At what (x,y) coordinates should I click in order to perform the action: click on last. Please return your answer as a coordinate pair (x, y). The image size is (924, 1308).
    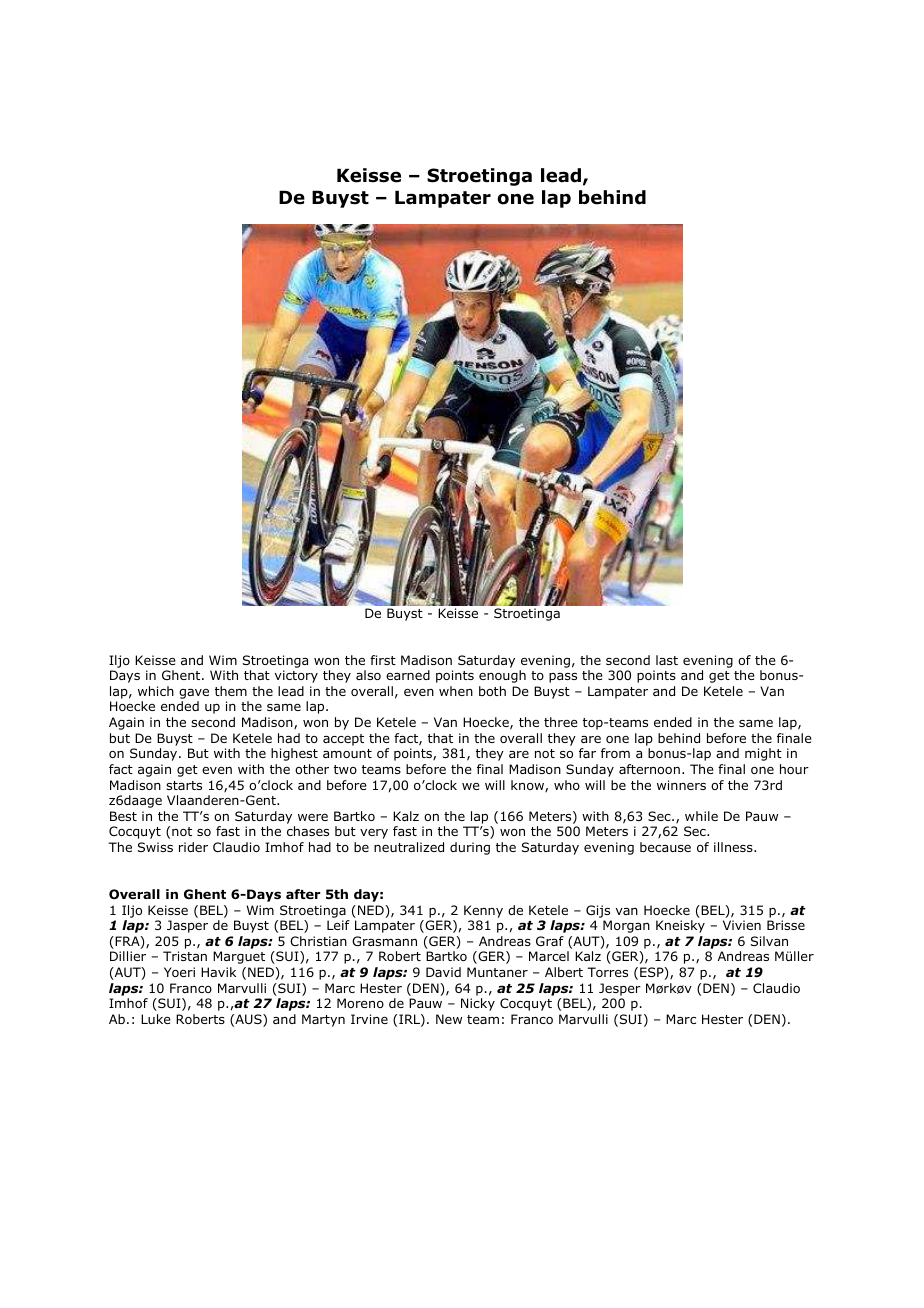
    Looking at the image, I should click on (667, 660).
